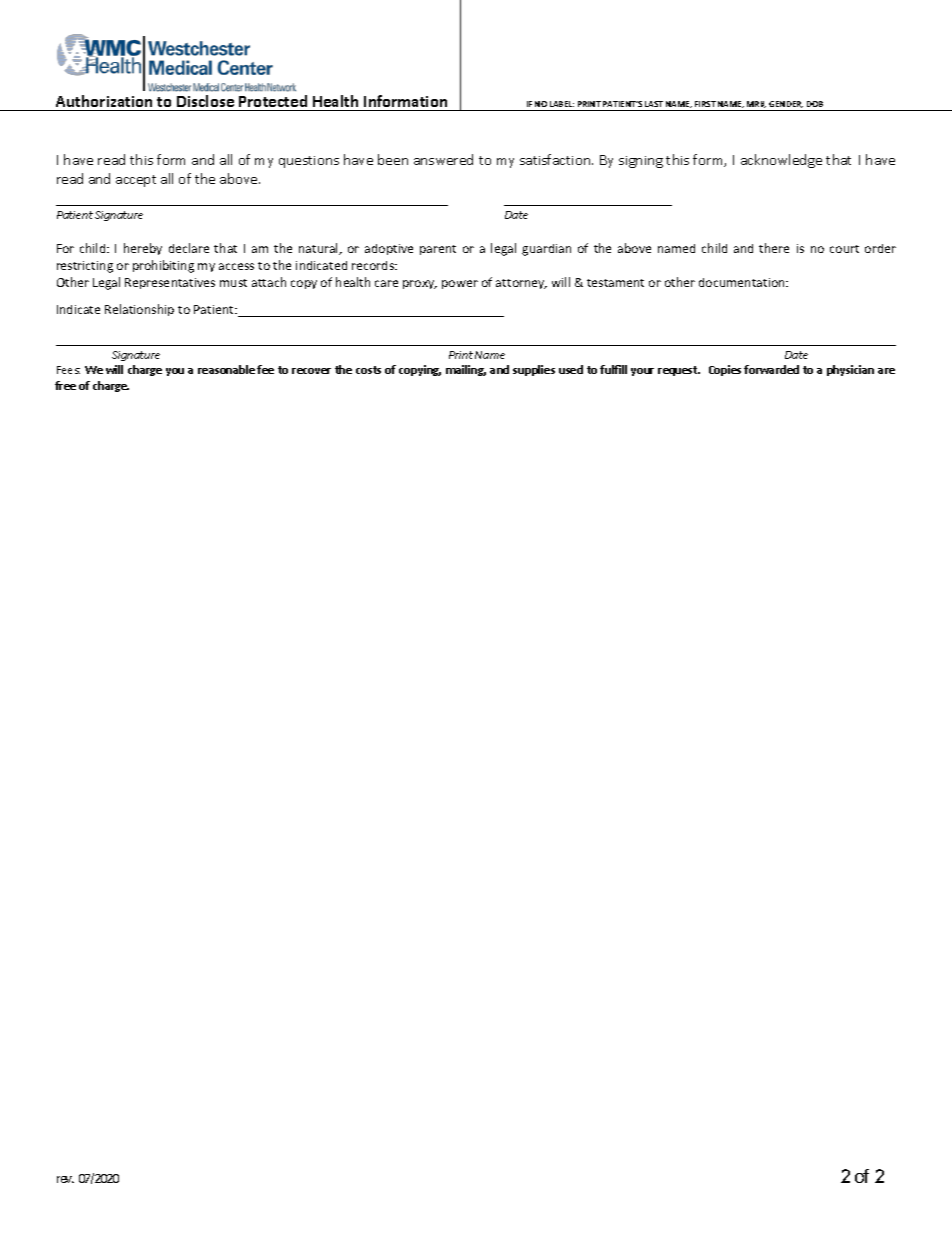 Image resolution: width=952 pixels, height=1233 pixels. Describe the element at coordinates (774, 248) in the screenshot. I see `there` at that location.
